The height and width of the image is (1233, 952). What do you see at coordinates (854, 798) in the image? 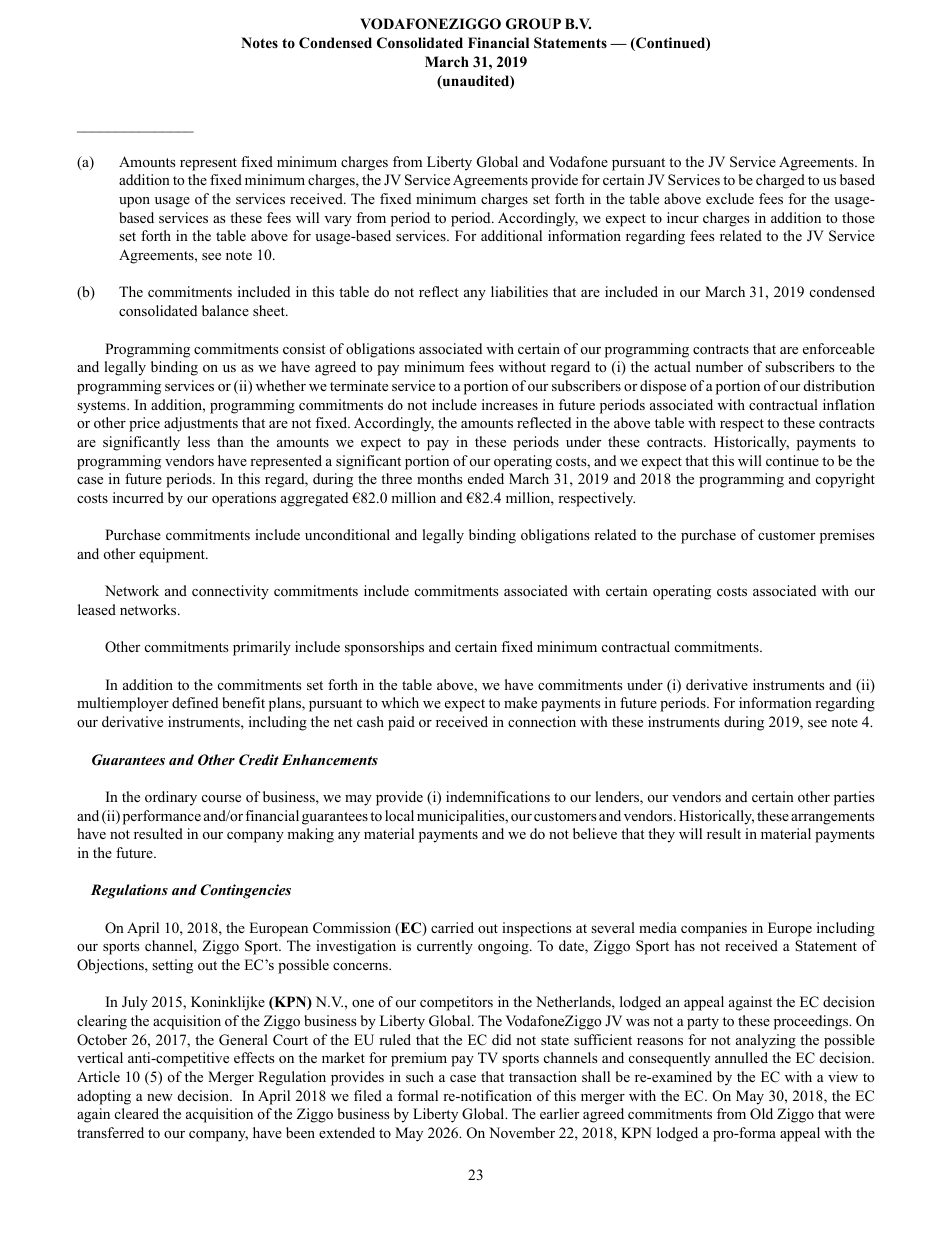
I see `parties` at bounding box center [854, 798].
